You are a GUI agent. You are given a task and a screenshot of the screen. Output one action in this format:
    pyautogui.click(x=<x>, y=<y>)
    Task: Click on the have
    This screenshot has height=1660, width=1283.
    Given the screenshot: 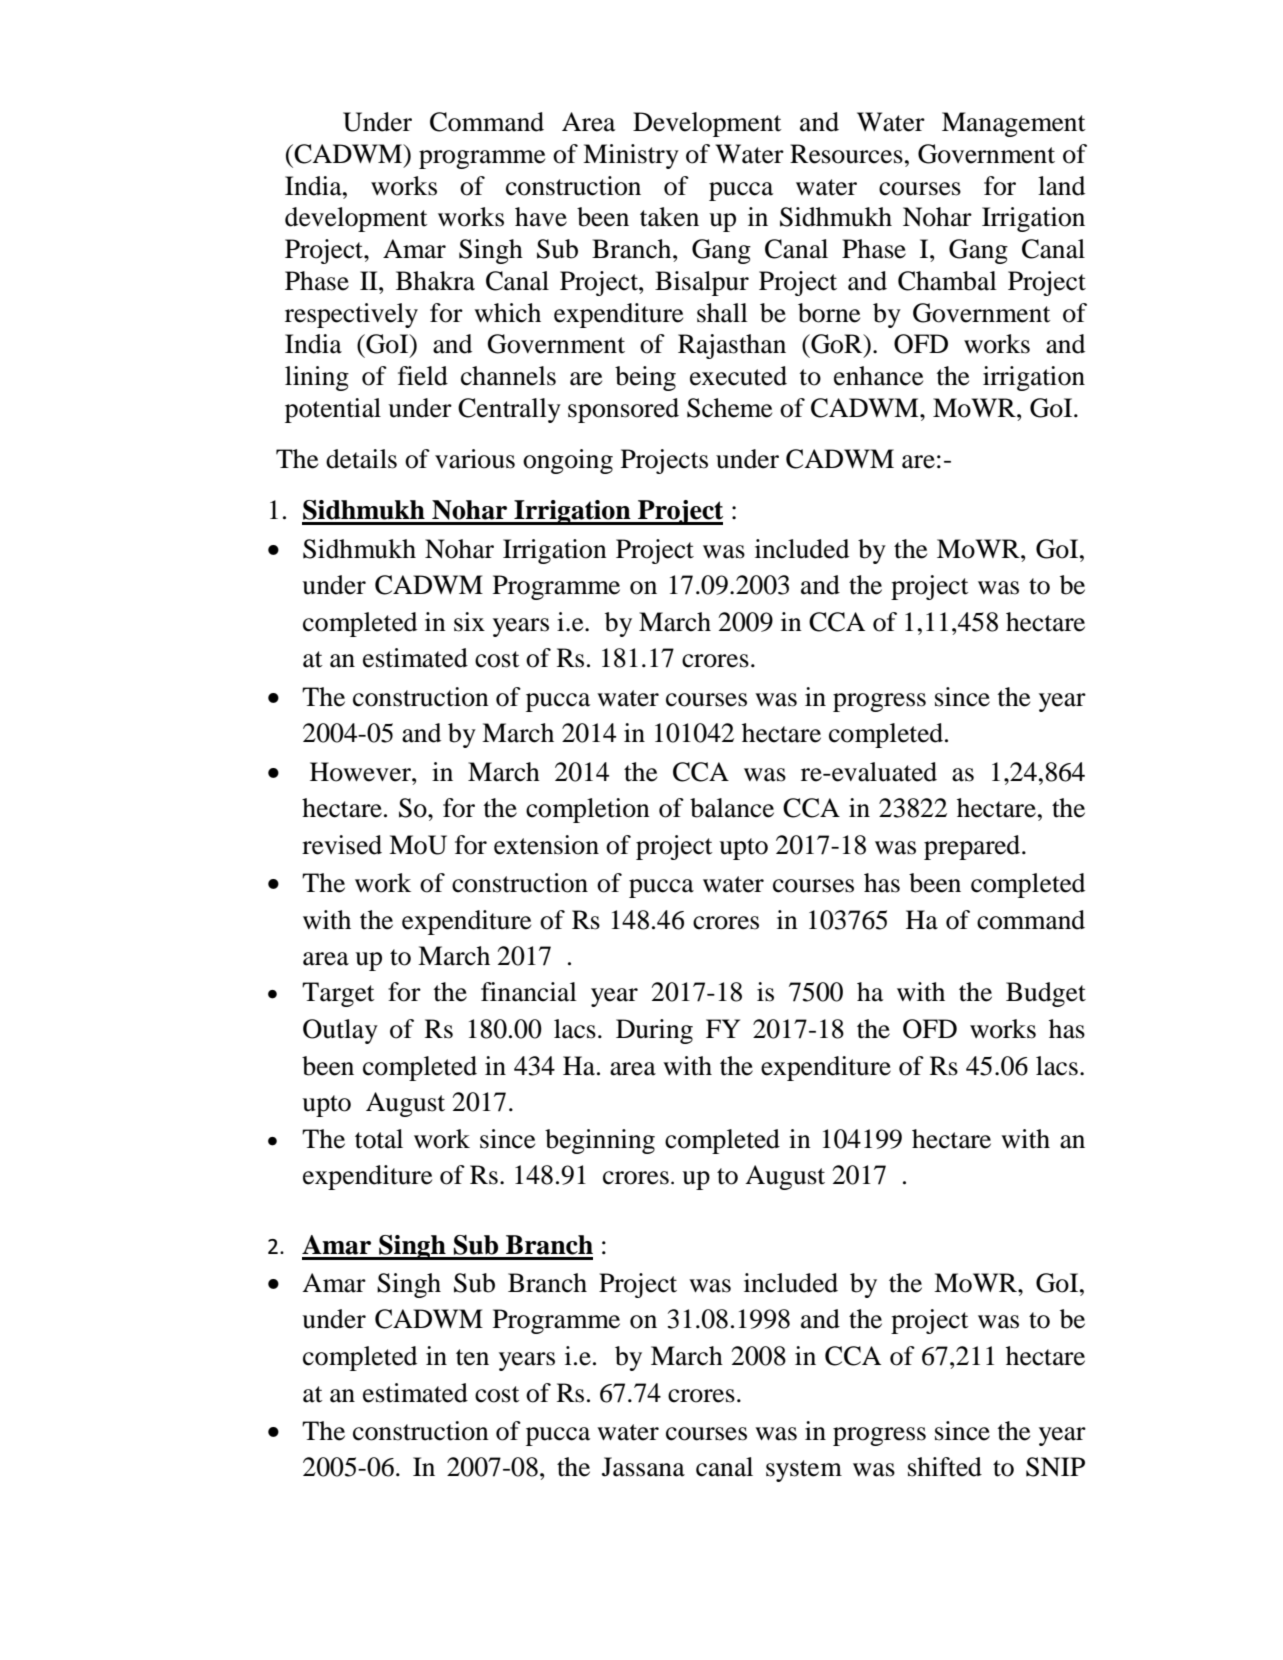 What is the action you would take?
    pyautogui.click(x=541, y=217)
